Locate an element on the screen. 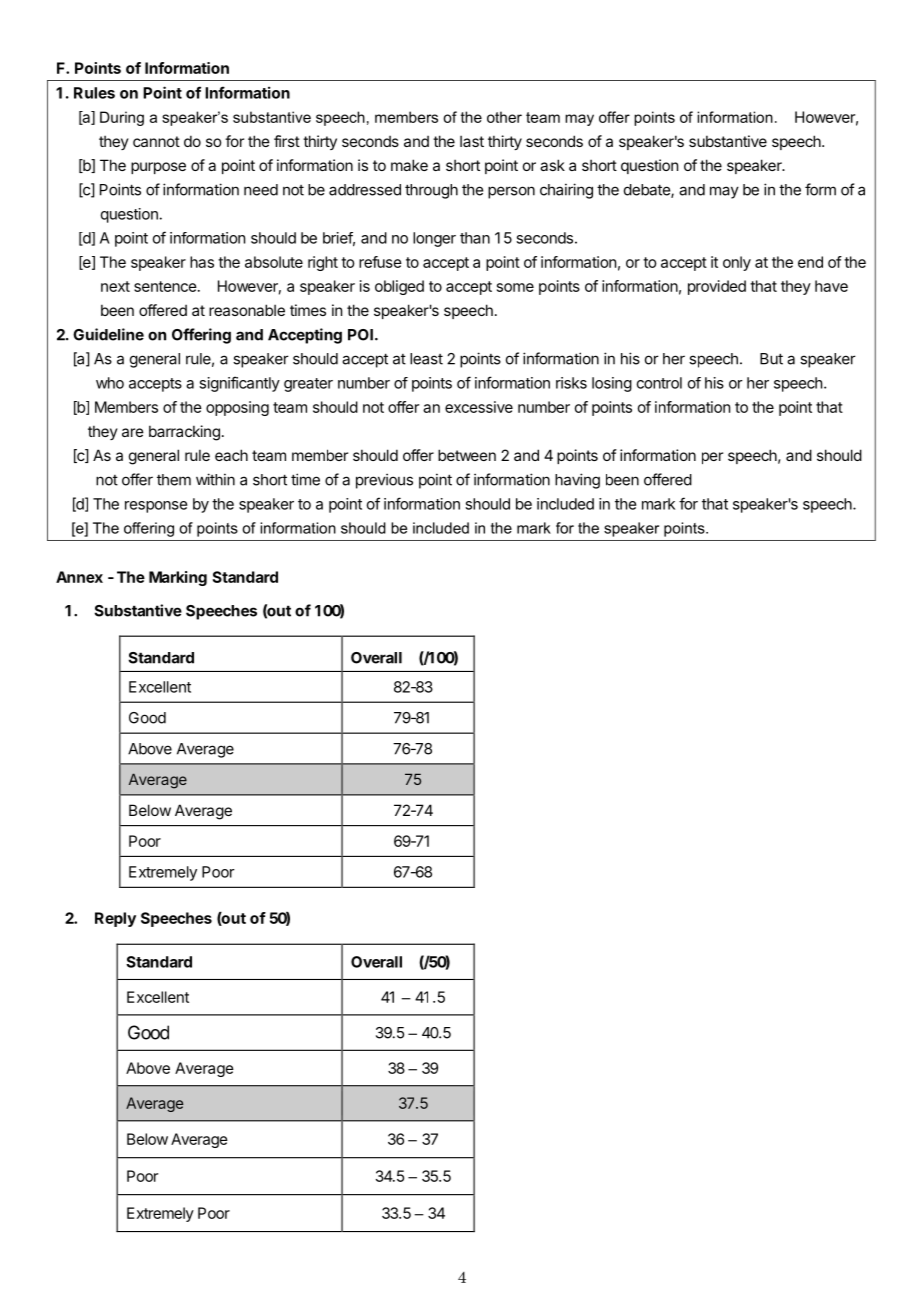 The width and height of the screenshot is (924, 1308). between is located at coordinates (467, 455).
